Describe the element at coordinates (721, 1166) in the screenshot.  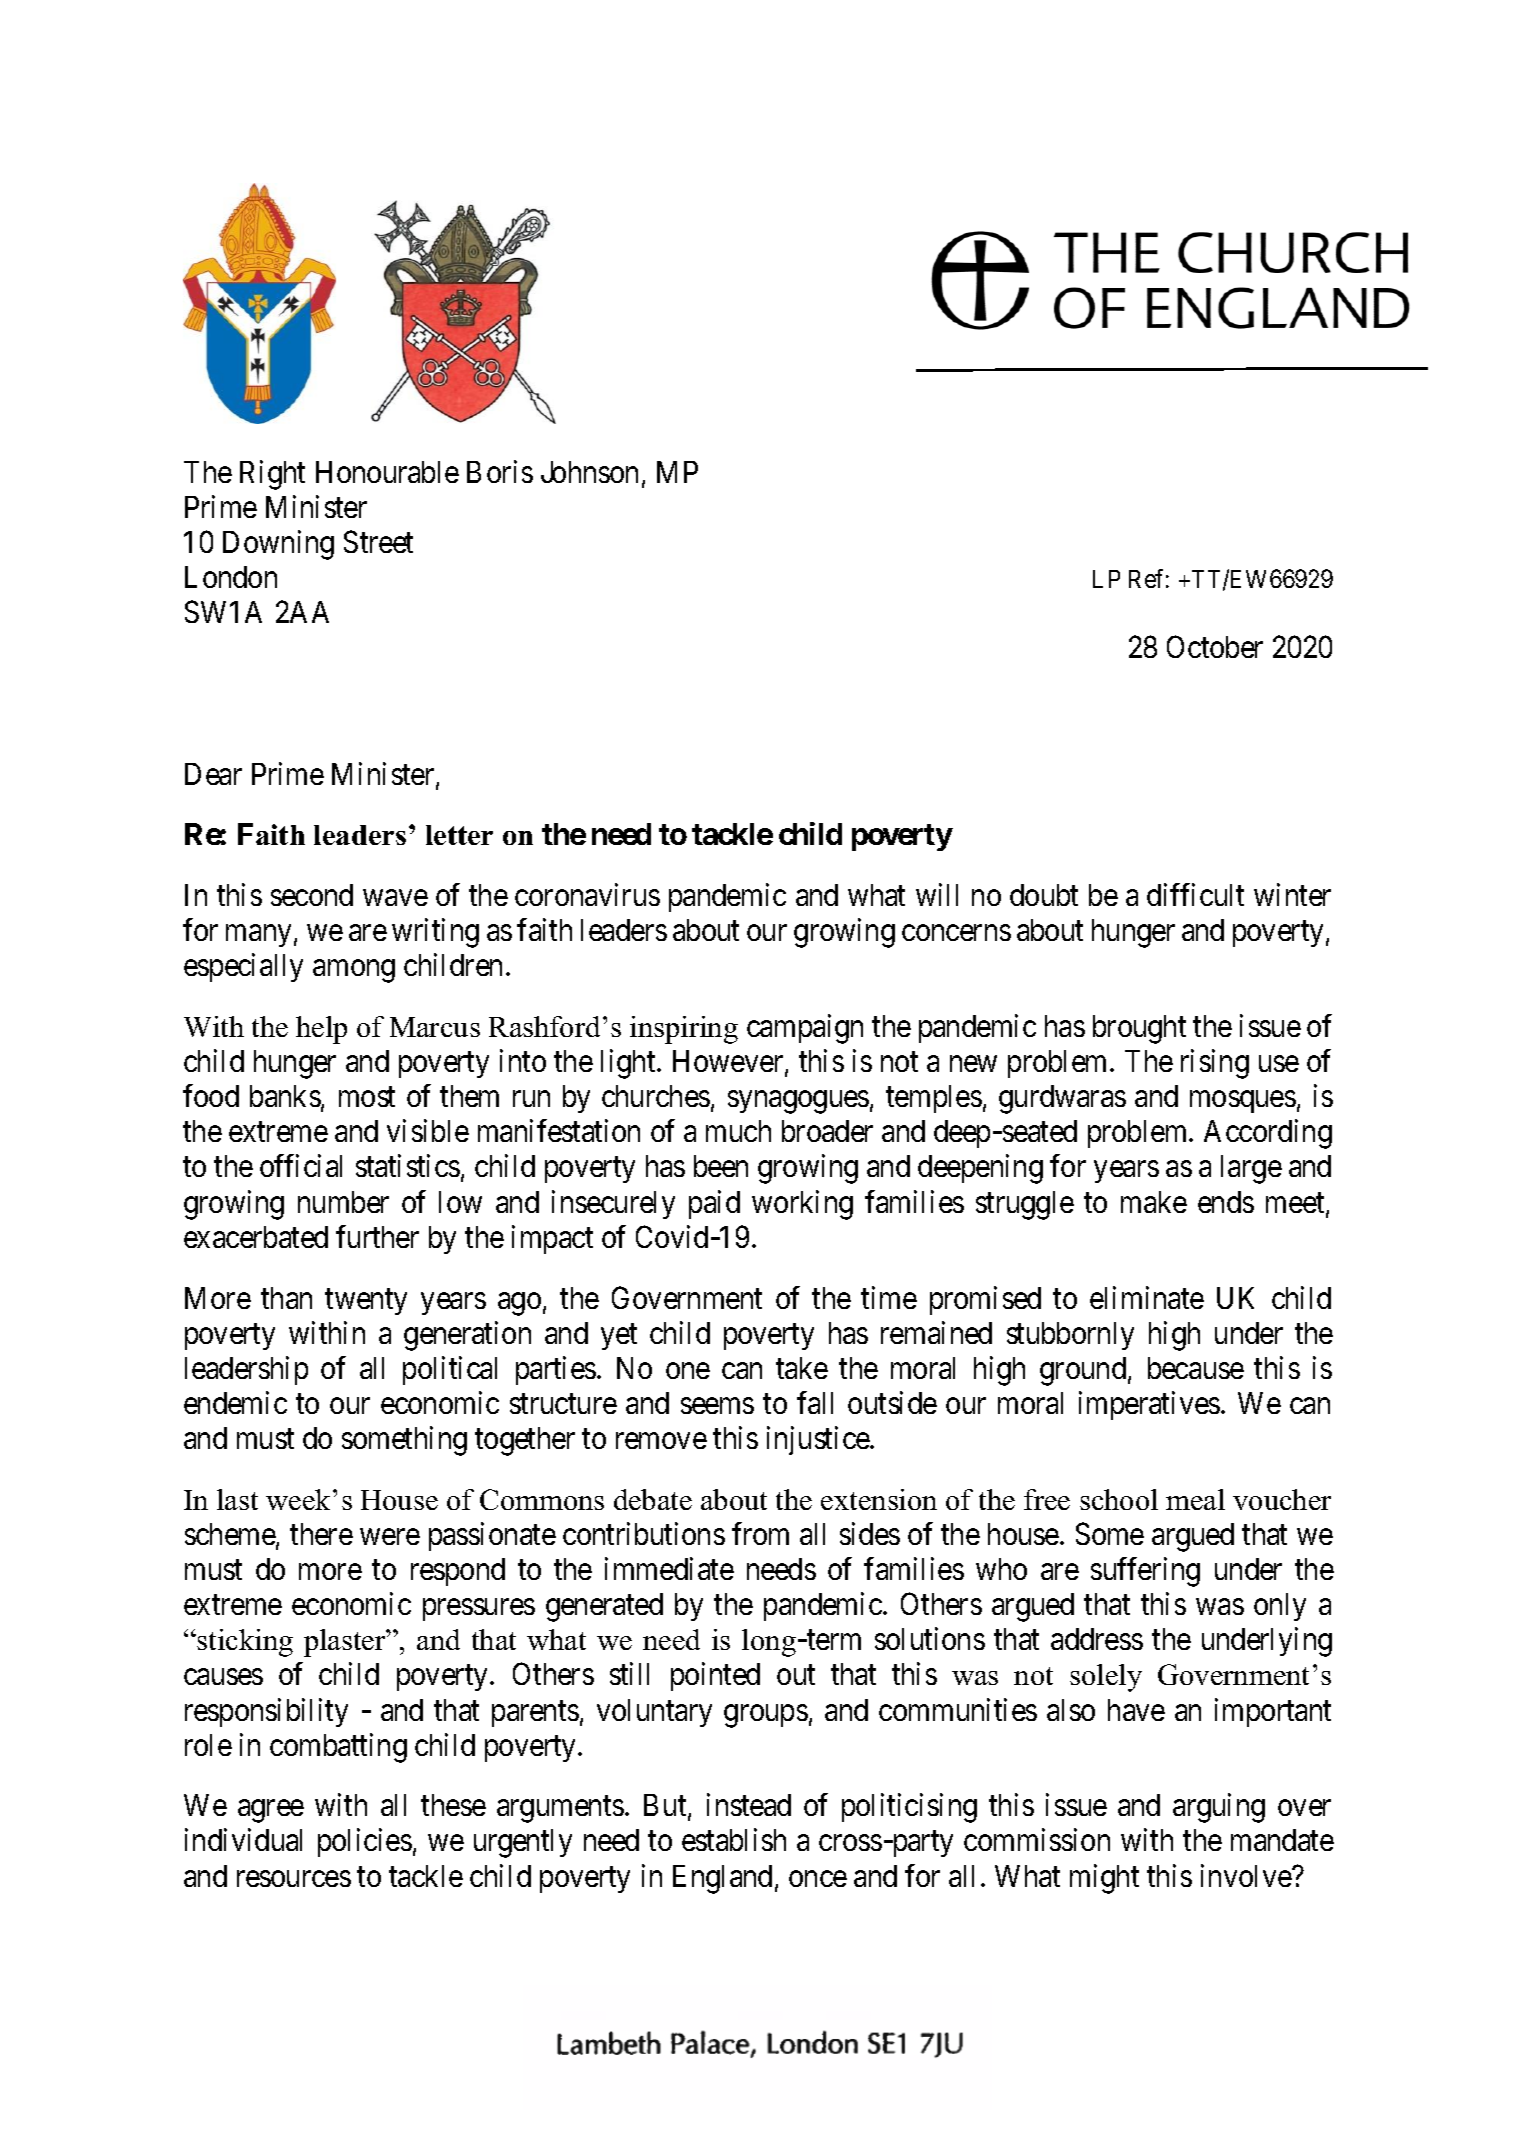
I see `been` at that location.
